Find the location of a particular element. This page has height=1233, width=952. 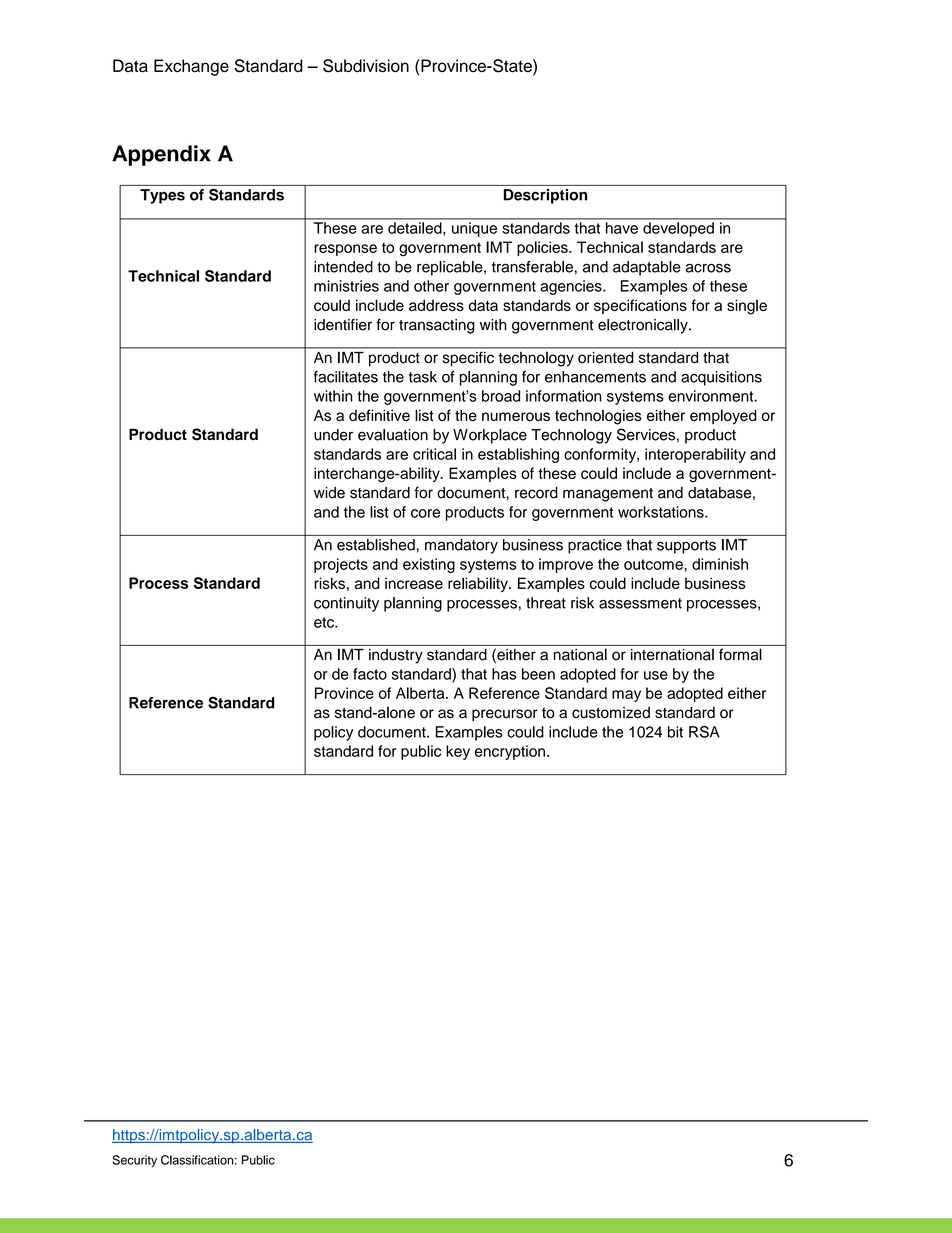

under is located at coordinates (333, 435).
